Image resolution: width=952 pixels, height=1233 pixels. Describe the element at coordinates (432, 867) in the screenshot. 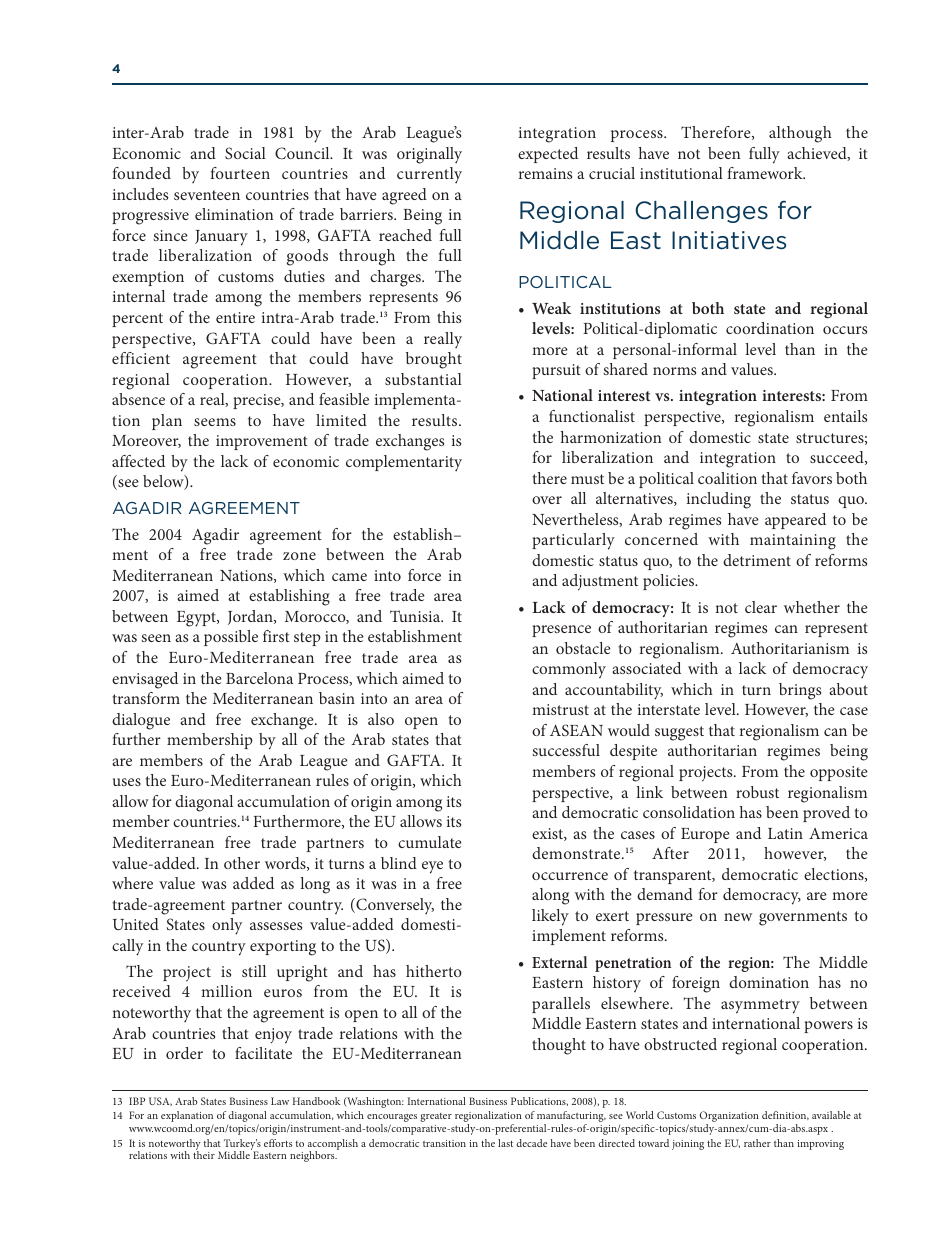

I see `eye` at that location.
